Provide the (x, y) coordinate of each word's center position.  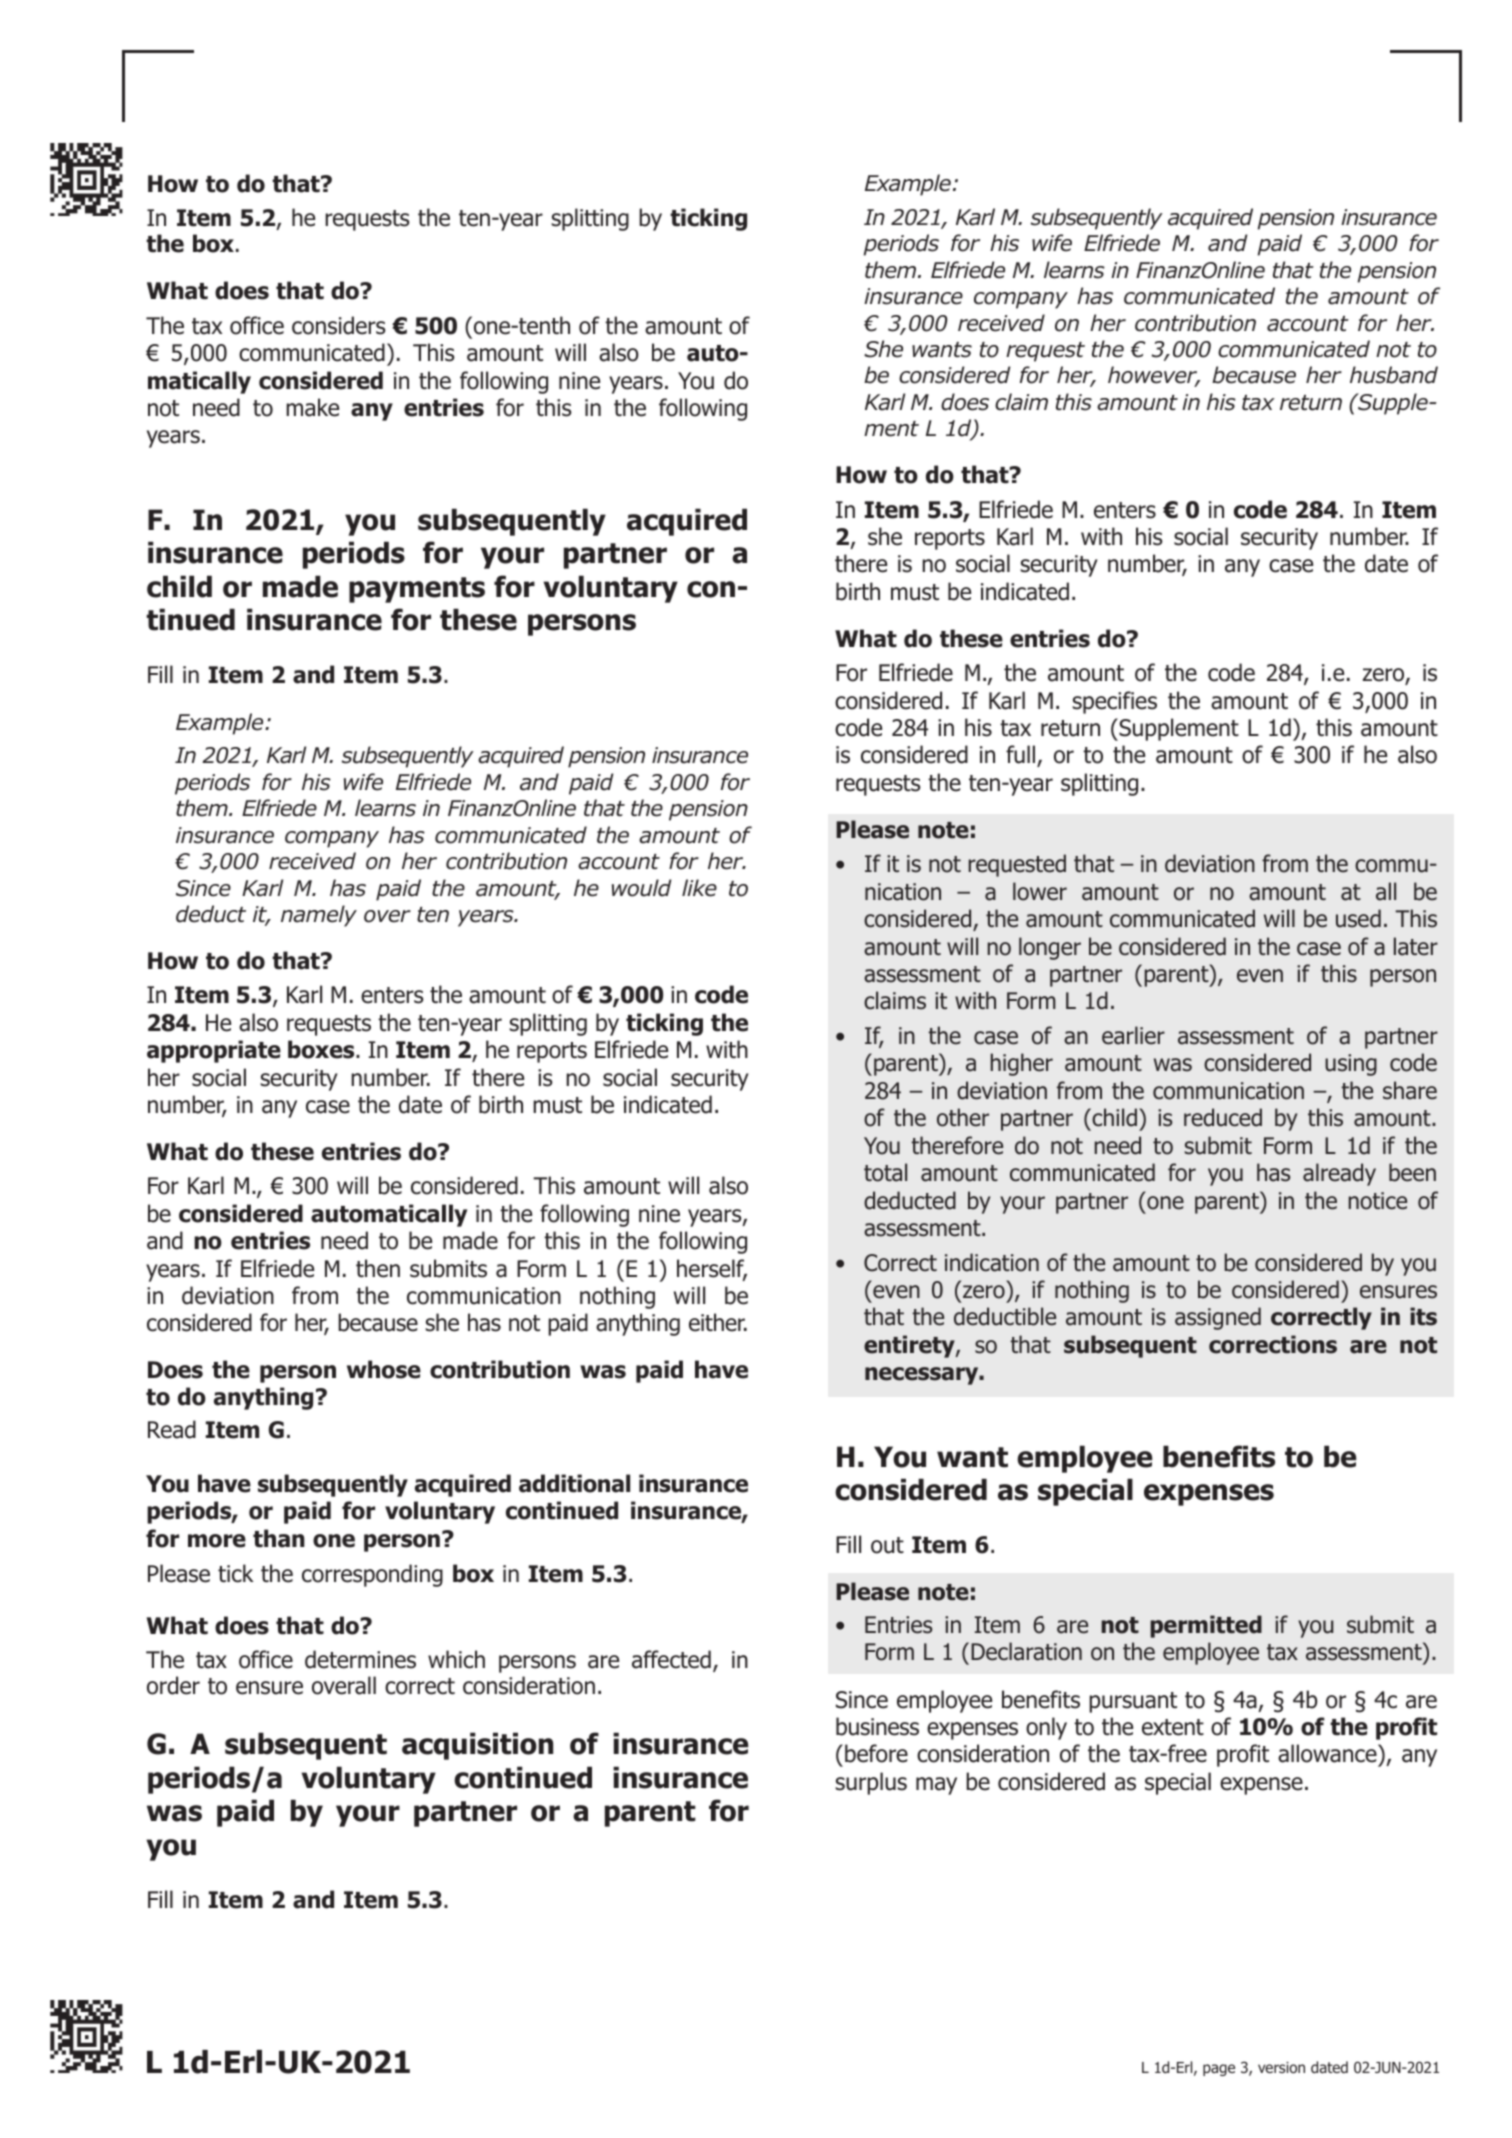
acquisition (477, 1746)
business (877, 1726)
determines (360, 1659)
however (1154, 376)
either (718, 1322)
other (963, 1117)
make (312, 407)
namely (319, 916)
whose (384, 1369)
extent (1173, 1727)
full (1022, 756)
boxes (322, 1049)
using (1351, 1065)
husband (1394, 375)
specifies (1114, 702)
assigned (1218, 1318)
